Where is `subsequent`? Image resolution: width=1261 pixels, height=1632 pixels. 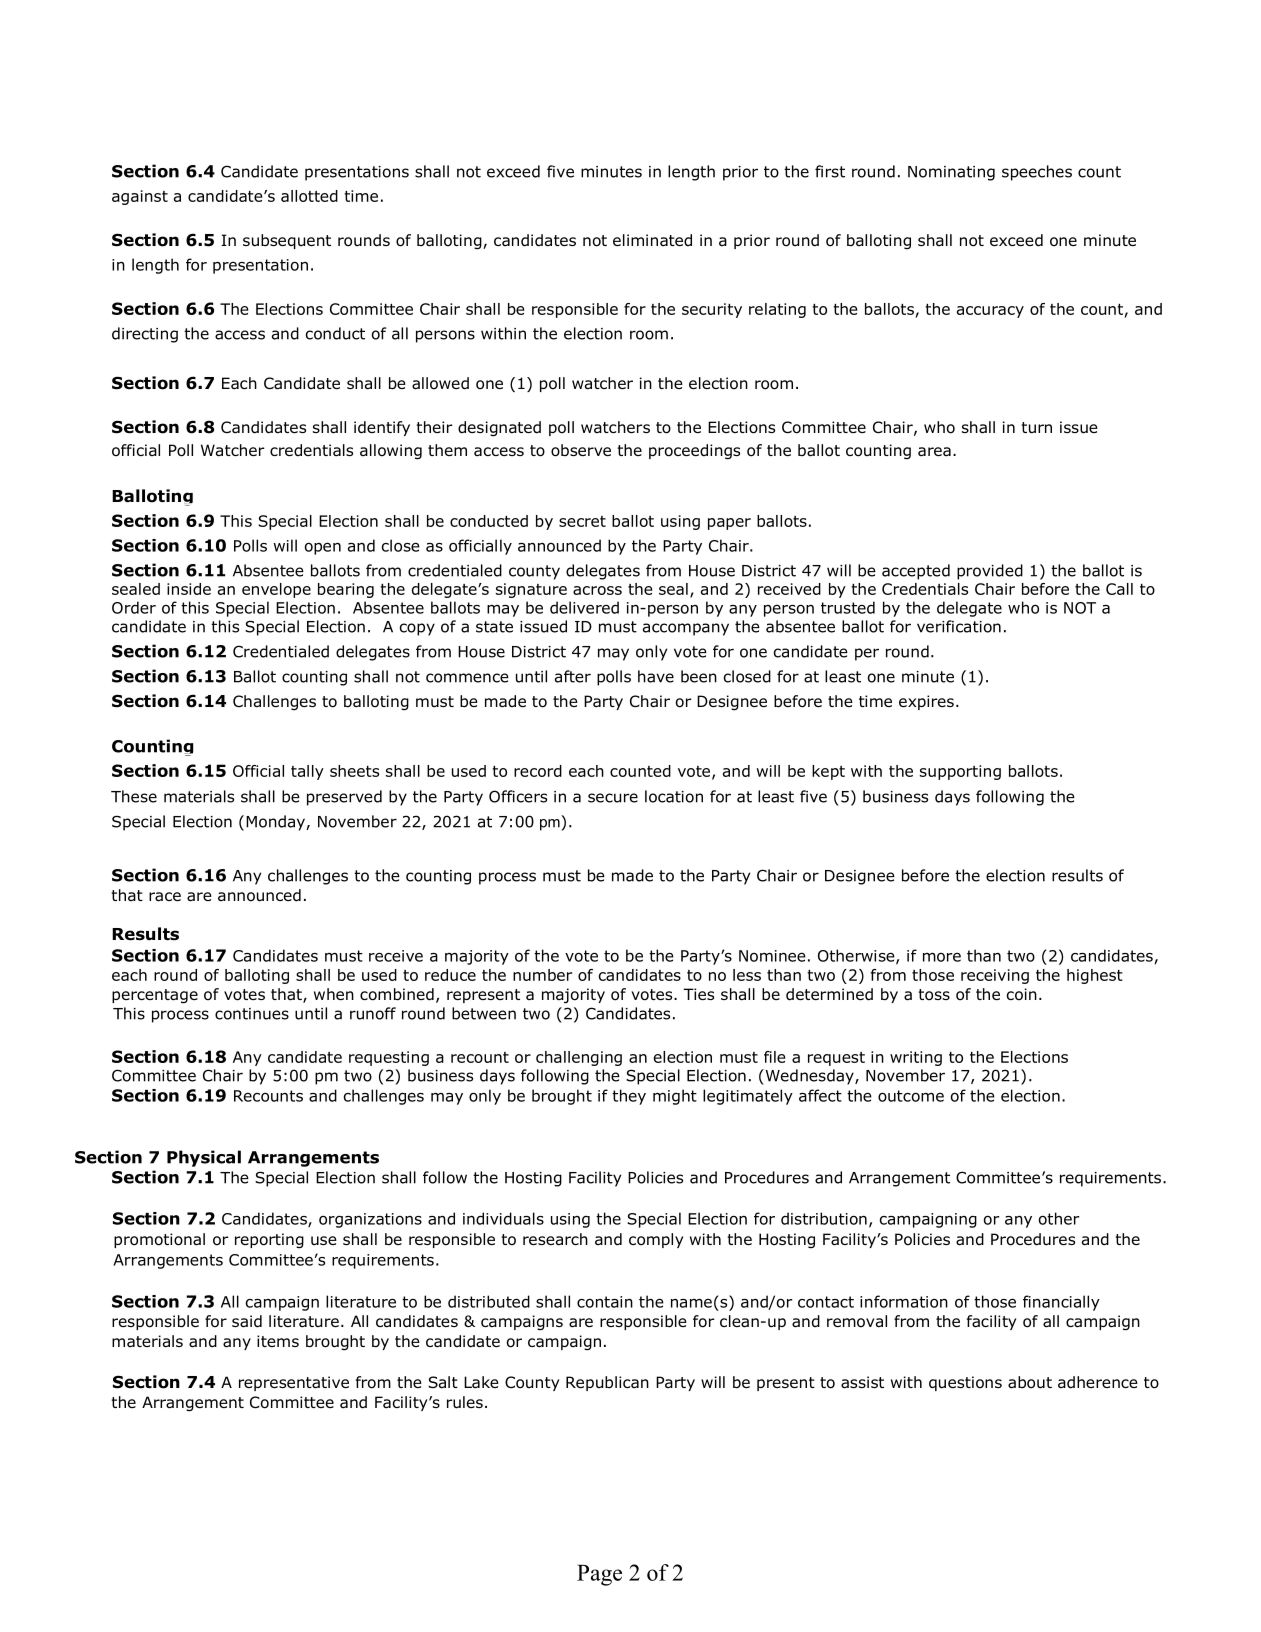
subsequent is located at coordinates (287, 241).
